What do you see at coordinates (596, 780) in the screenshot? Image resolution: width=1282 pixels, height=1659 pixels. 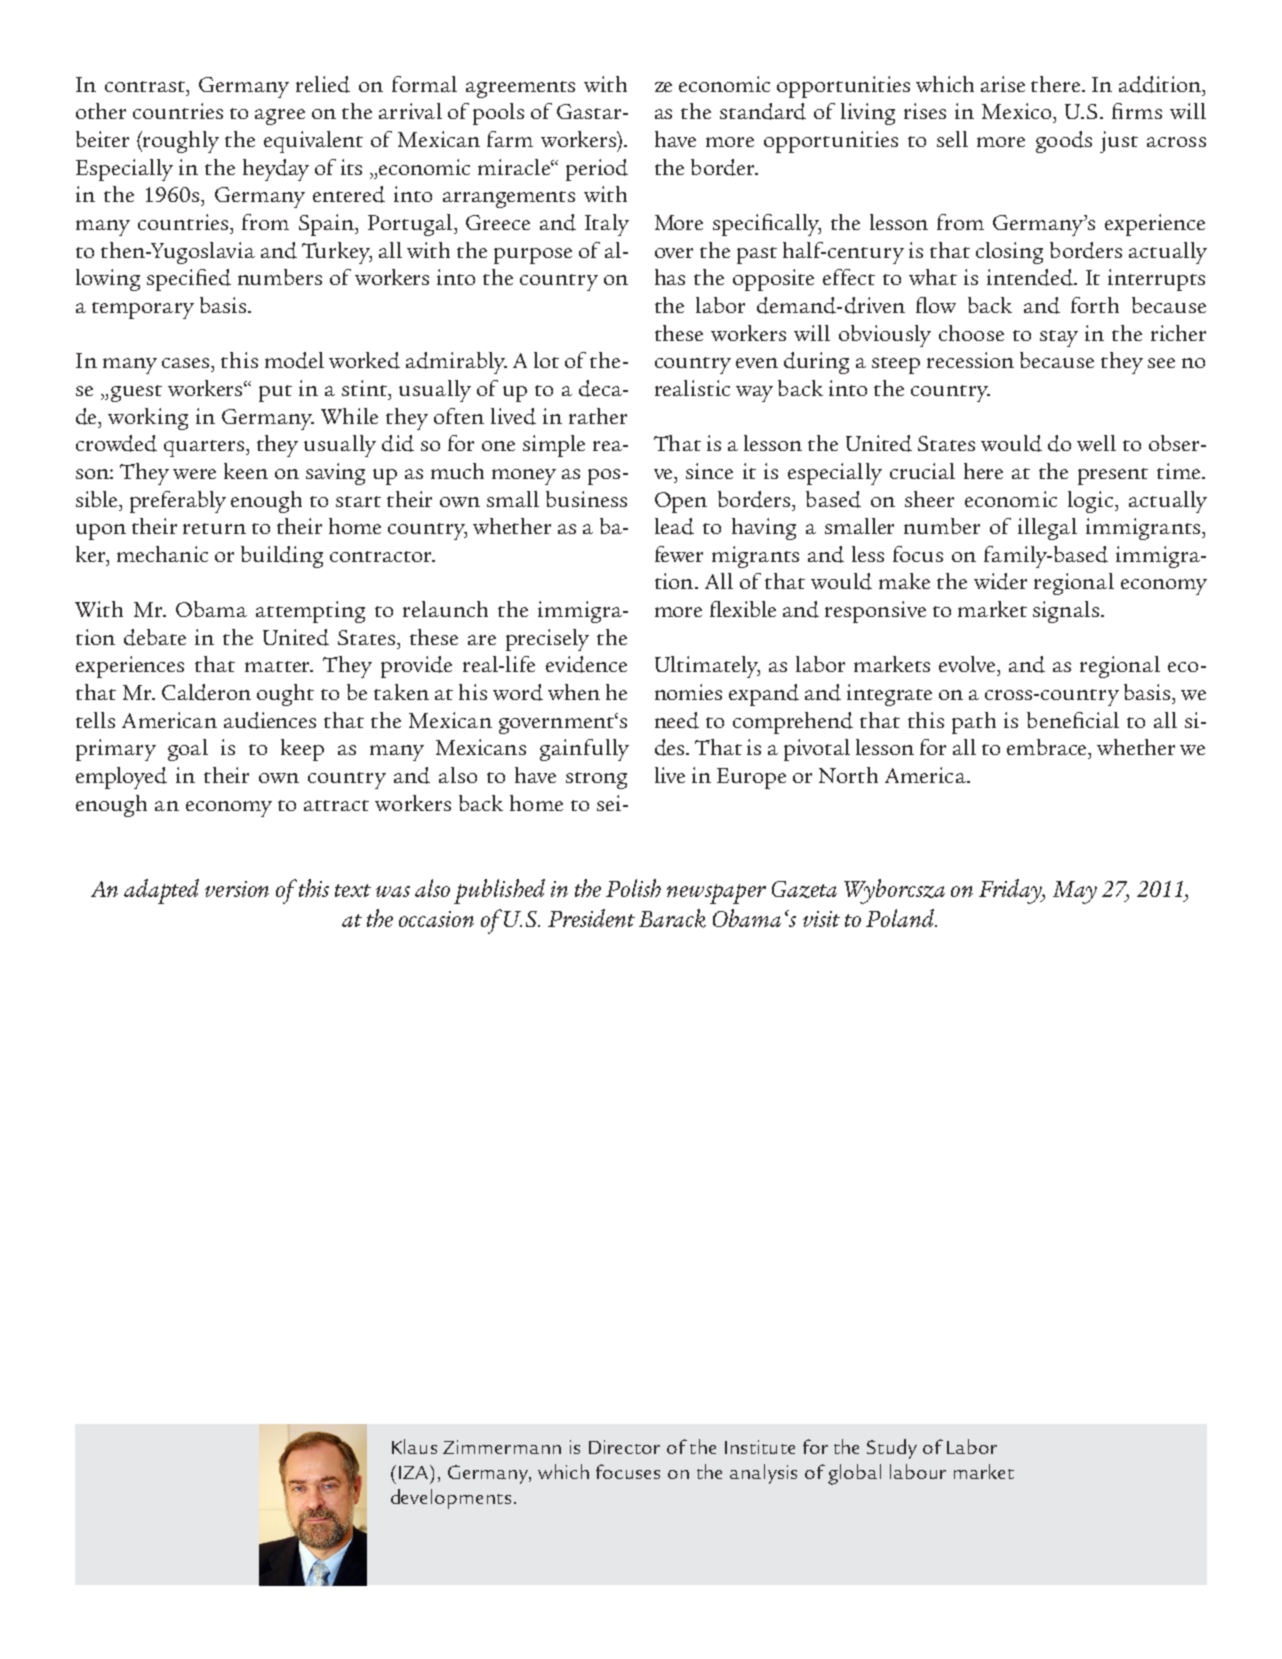 I see `strong` at bounding box center [596, 780].
